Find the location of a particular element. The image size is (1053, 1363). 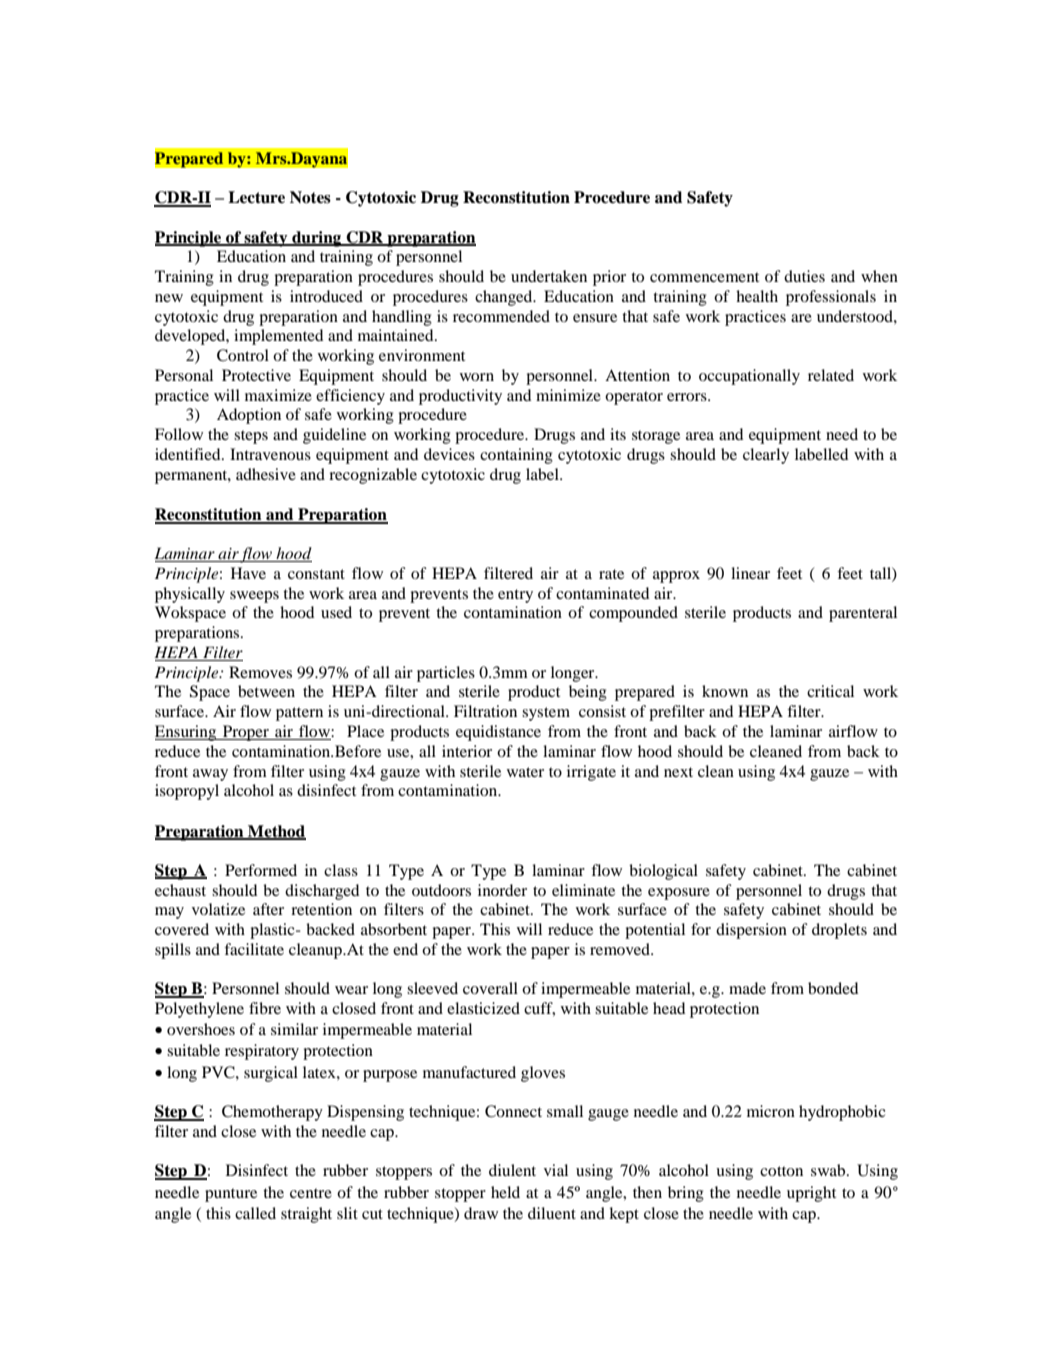

undertaken is located at coordinates (549, 276).
